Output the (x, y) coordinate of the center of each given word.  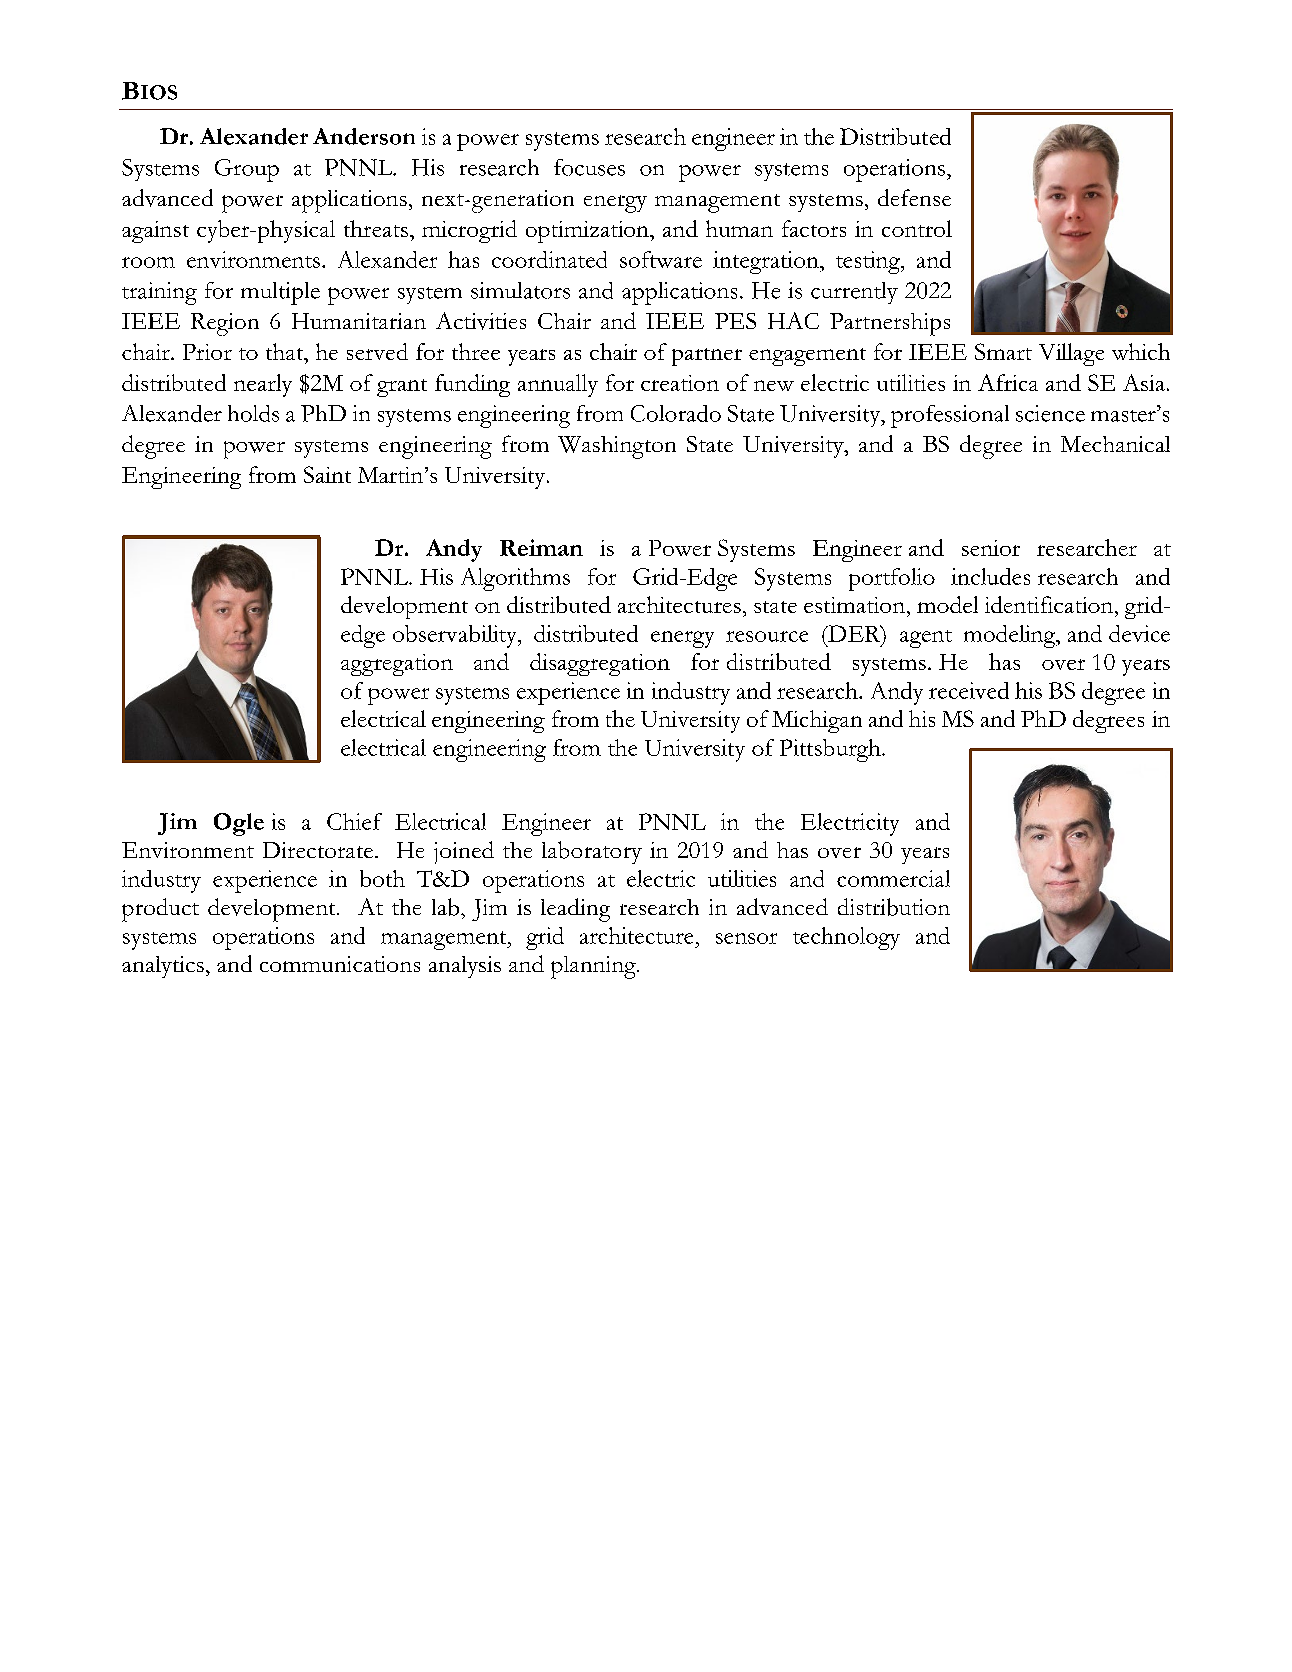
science (1050, 413)
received (969, 690)
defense (914, 197)
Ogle (239, 824)
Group (247, 170)
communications (340, 964)
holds (253, 413)
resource (767, 636)
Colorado (676, 413)
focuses (589, 167)
